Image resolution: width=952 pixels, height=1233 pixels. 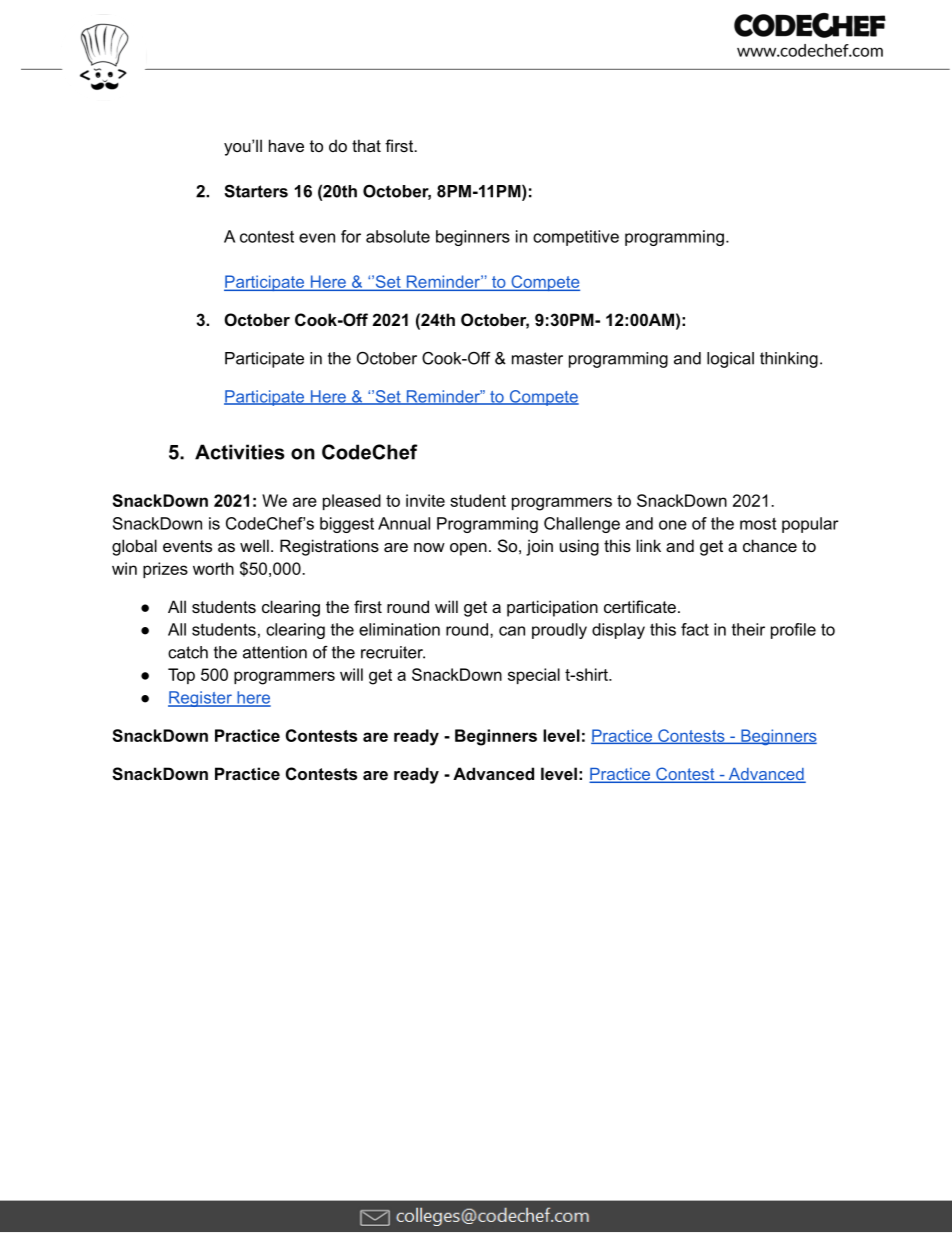 What do you see at coordinates (534, 676) in the page?
I see `special` at bounding box center [534, 676].
